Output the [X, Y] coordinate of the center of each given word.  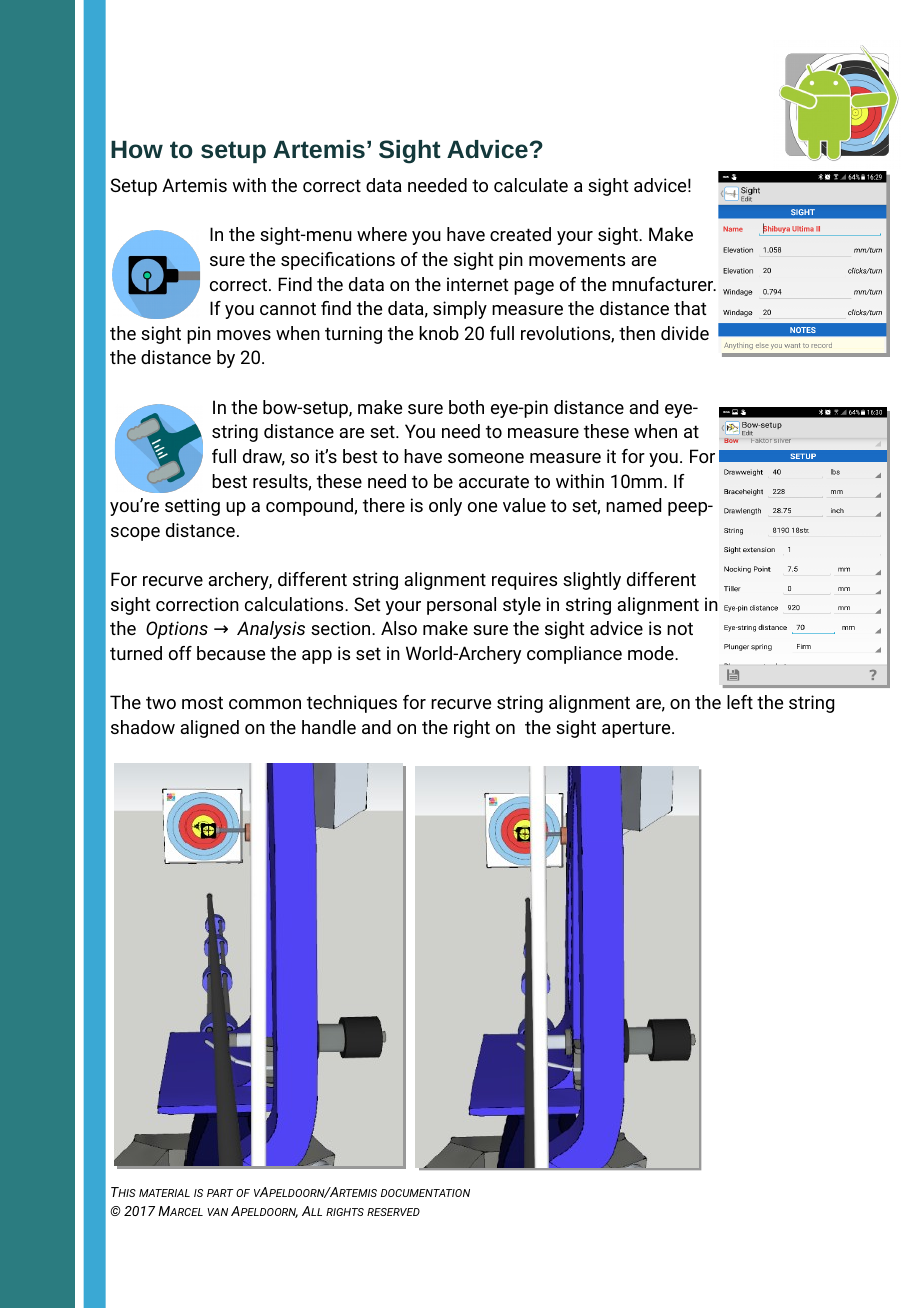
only [445, 507]
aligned [209, 729]
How [137, 150]
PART [220, 1193]
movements [577, 259]
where [382, 234]
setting [192, 507]
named [633, 505]
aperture [637, 729]
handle [329, 727]
